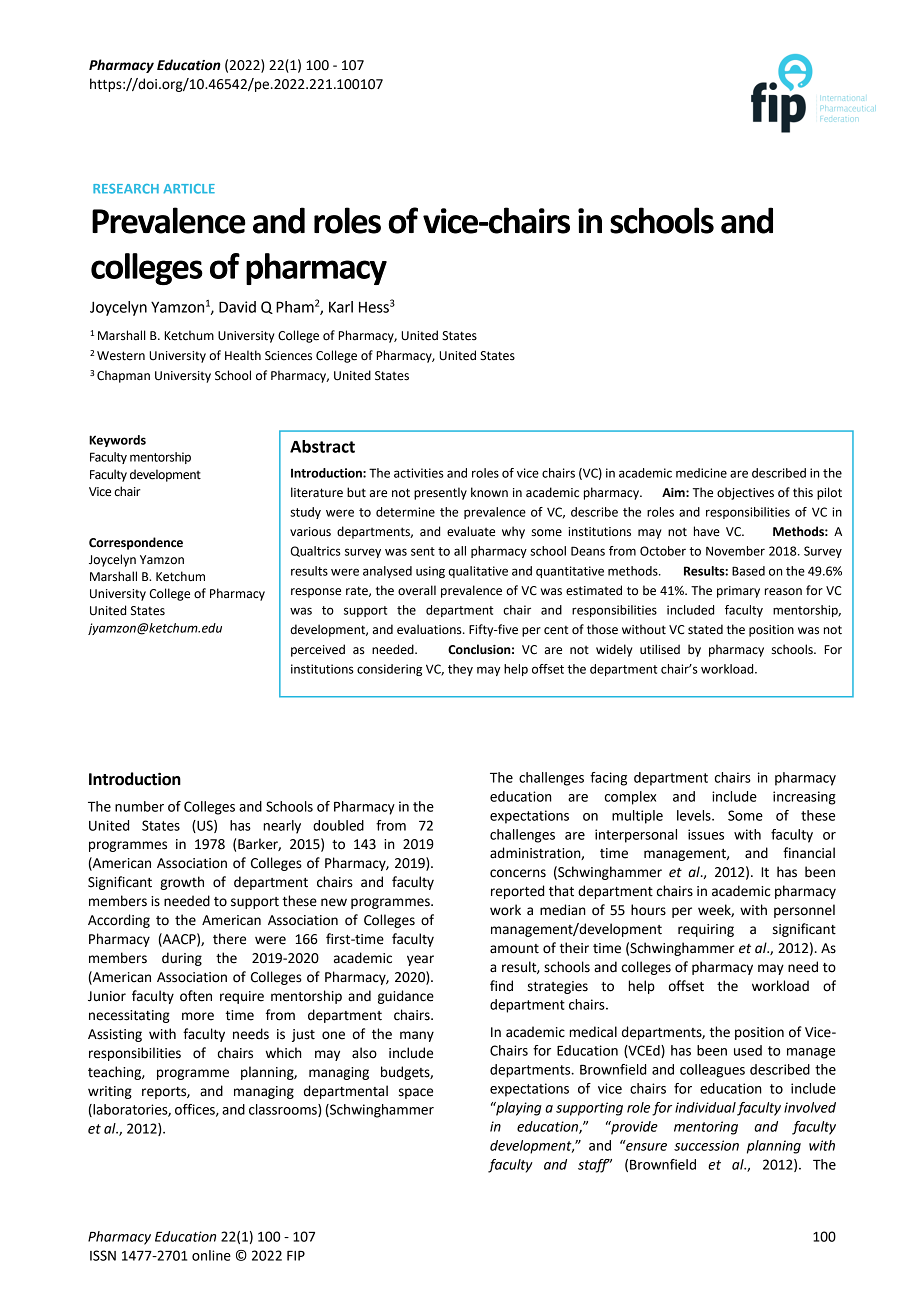  What do you see at coordinates (182, 883) in the document?
I see `growth` at bounding box center [182, 883].
